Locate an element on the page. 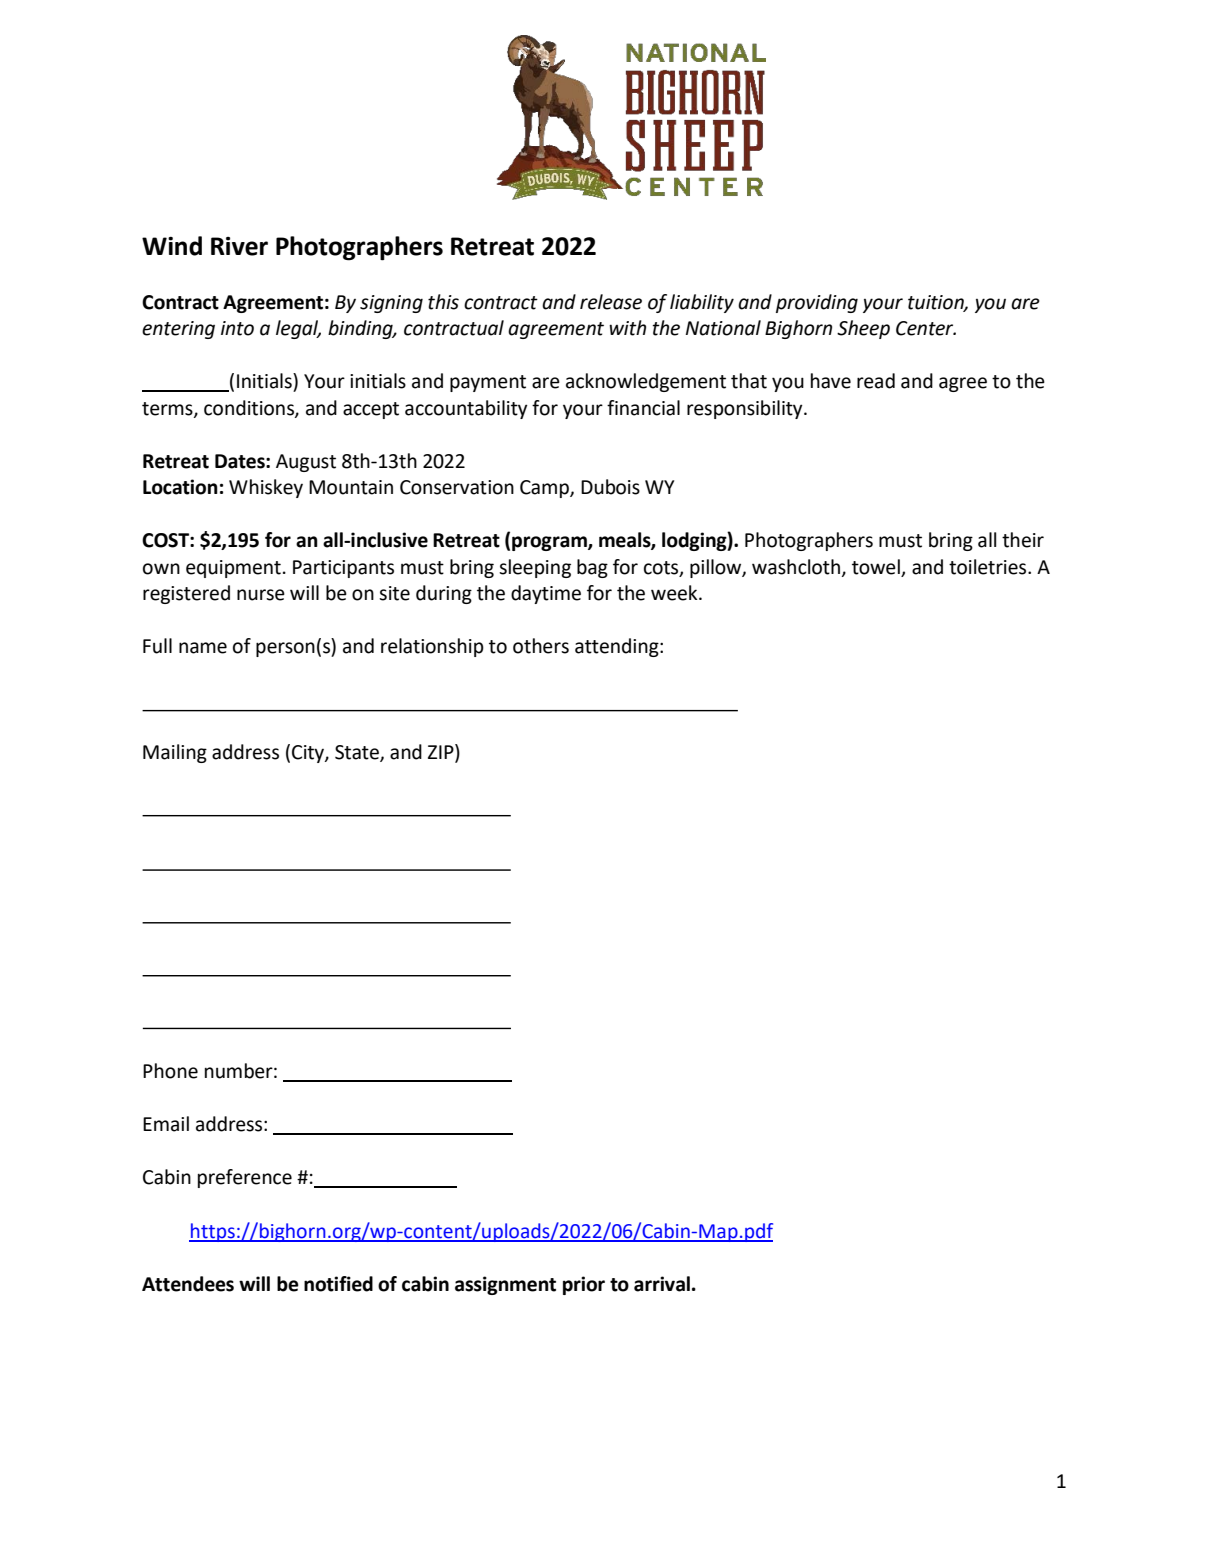 The height and width of the document is (1564, 1209). Mailing is located at coordinates (175, 753).
